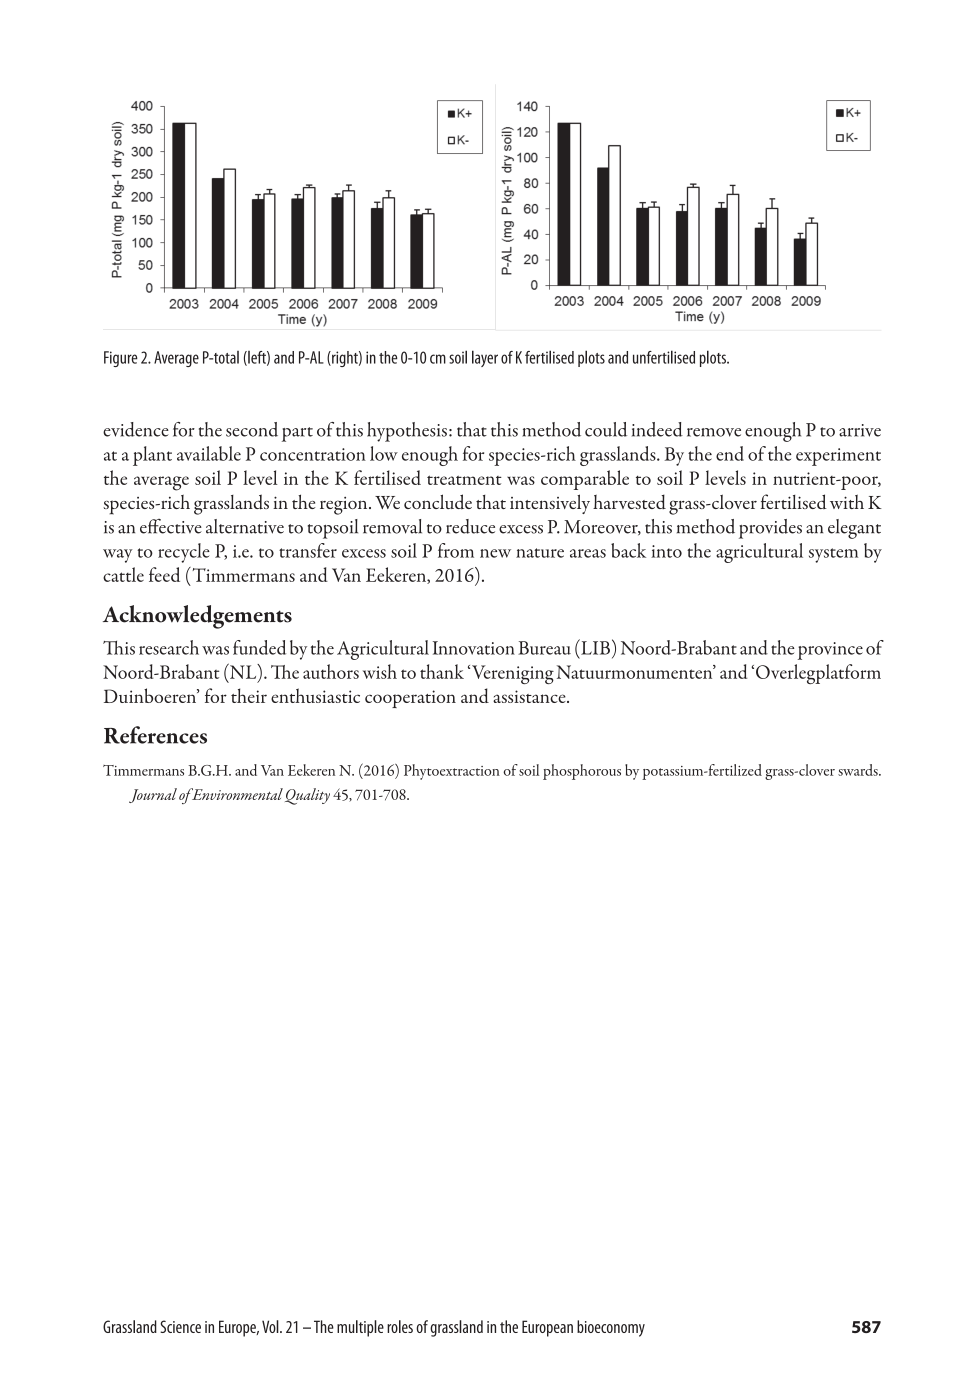  Describe the element at coordinates (830, 651) in the screenshot. I see `province` at that location.
